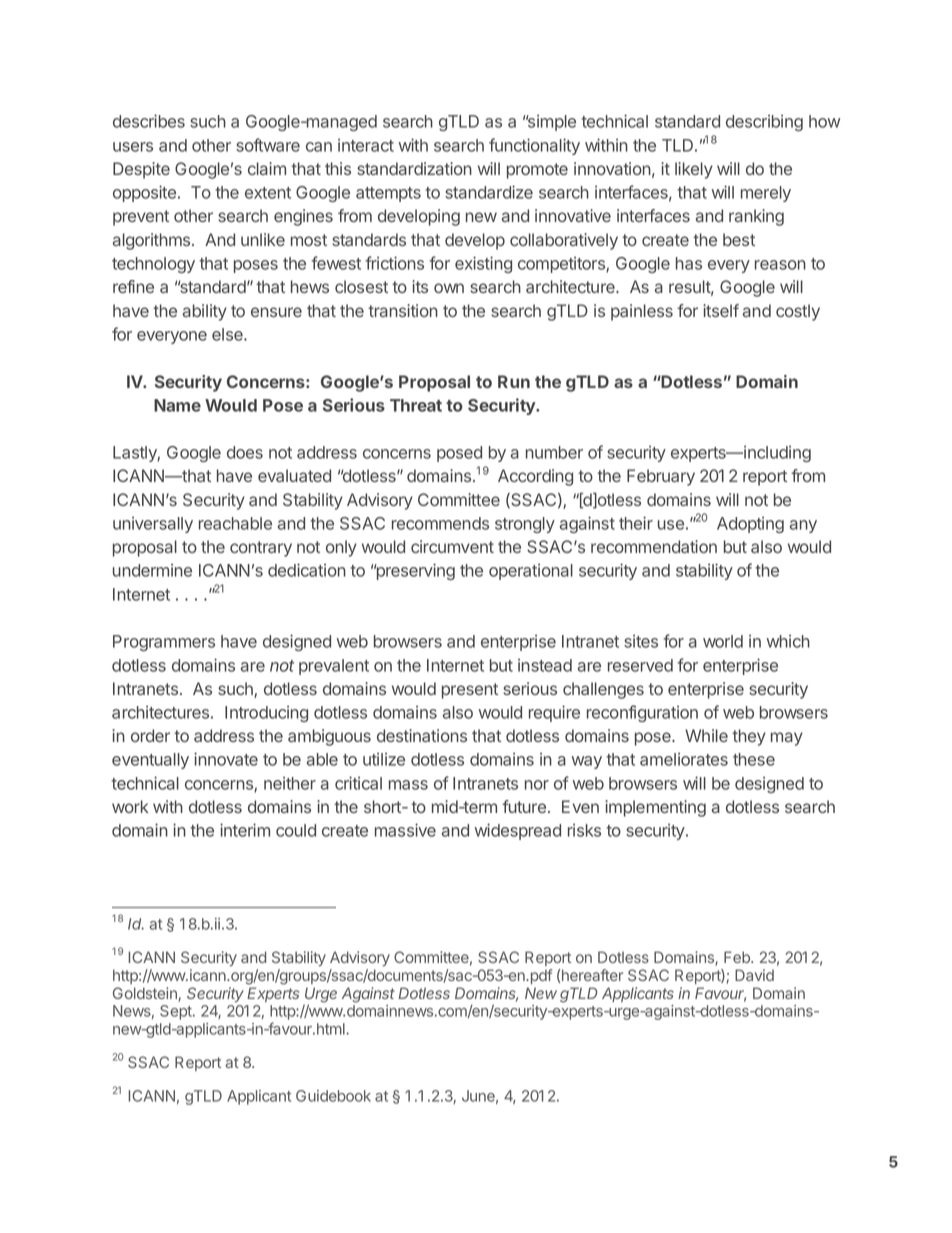 The image size is (952, 1233). Describe the element at coordinates (518, 831) in the screenshot. I see `widespread` at that location.
